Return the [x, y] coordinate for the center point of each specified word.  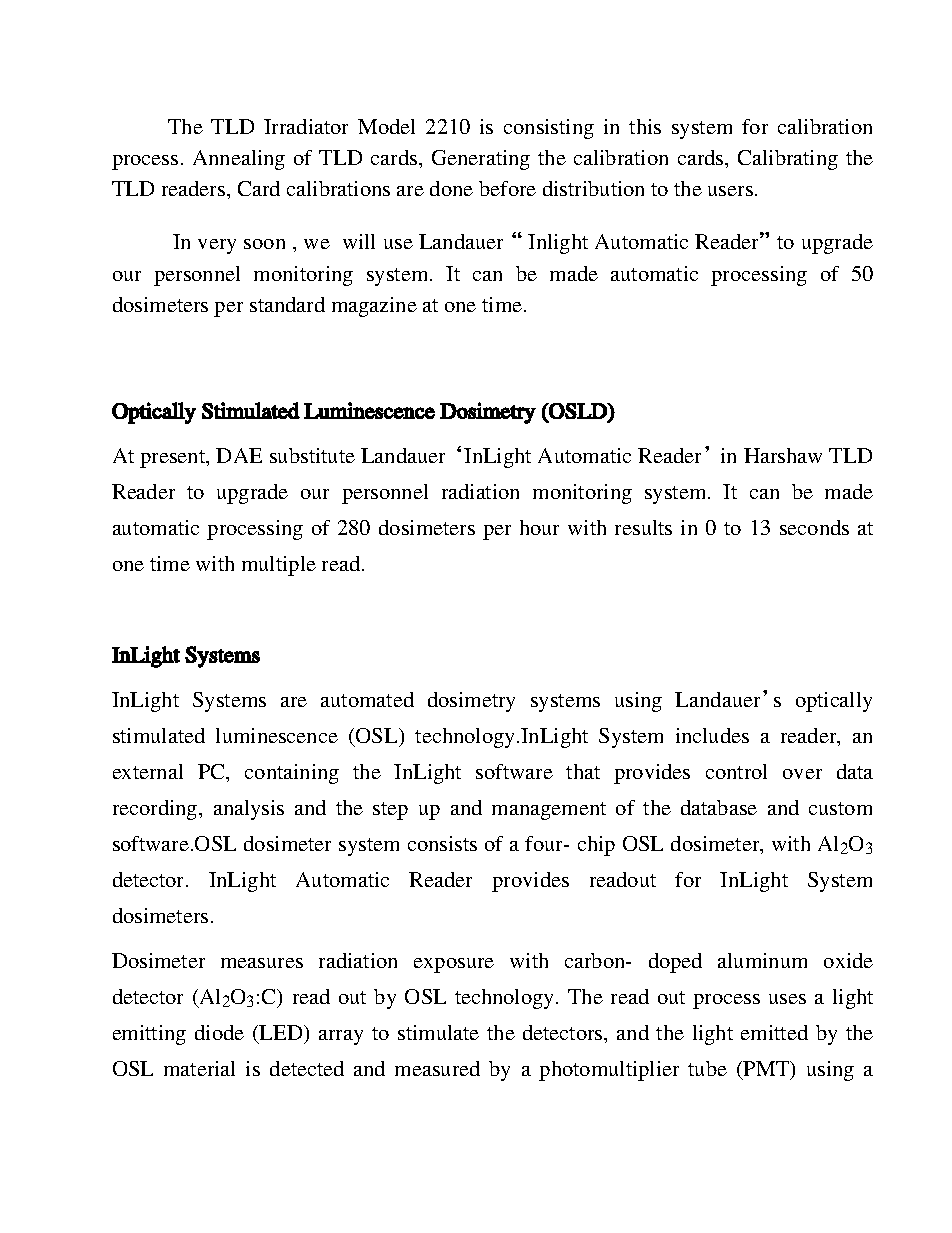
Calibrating [788, 160]
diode [219, 1032]
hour [539, 527]
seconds [814, 527]
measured [437, 1068]
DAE [239, 455]
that [583, 771]
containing [292, 774]
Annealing [239, 160]
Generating [481, 160]
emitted [774, 1032]
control [736, 771]
